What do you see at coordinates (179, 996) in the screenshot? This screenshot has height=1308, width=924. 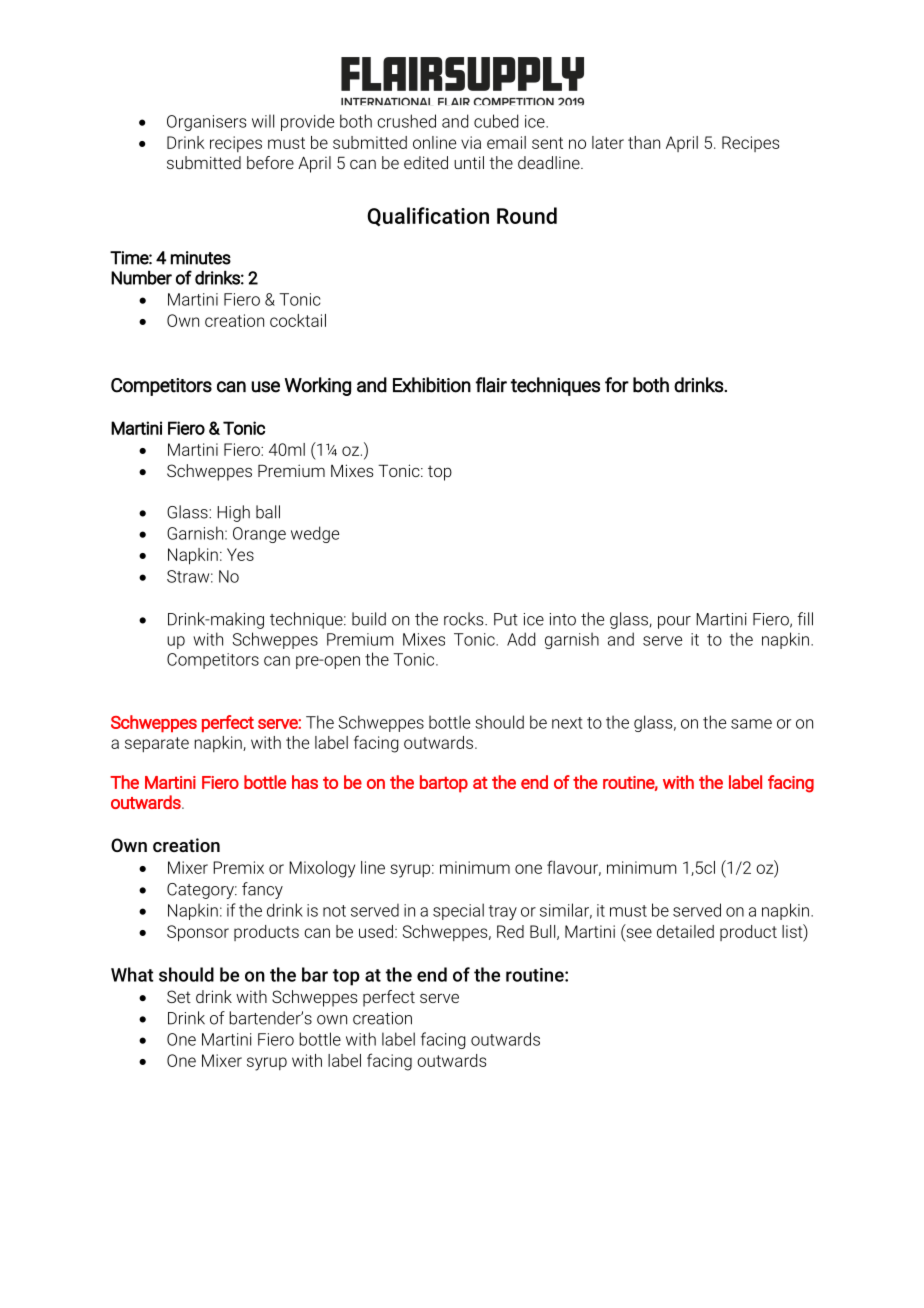 I see `Set` at bounding box center [179, 996].
